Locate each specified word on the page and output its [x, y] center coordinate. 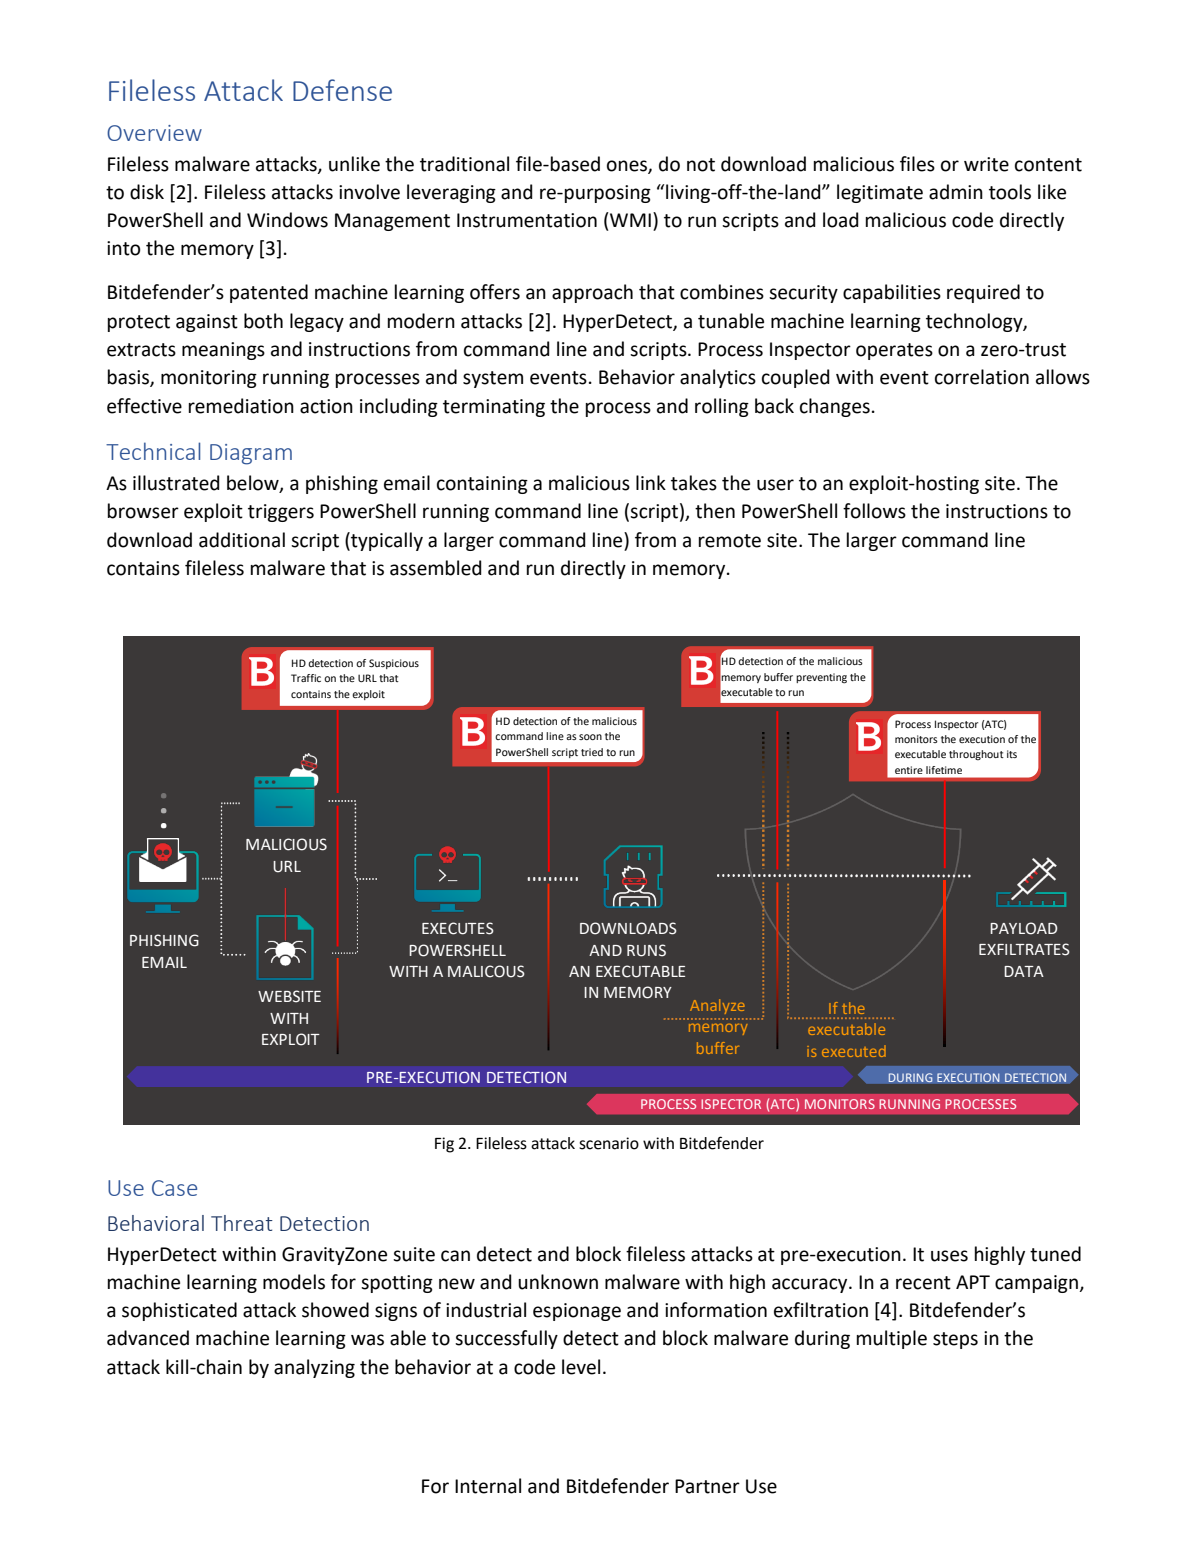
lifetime [944, 770]
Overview [154, 133]
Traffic [306, 678]
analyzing [314, 1368]
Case [174, 1188]
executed [854, 1051]
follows [874, 511]
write [986, 164]
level [581, 1367]
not [701, 165]
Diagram [251, 454]
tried [592, 752]
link [651, 482]
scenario [609, 1143]
